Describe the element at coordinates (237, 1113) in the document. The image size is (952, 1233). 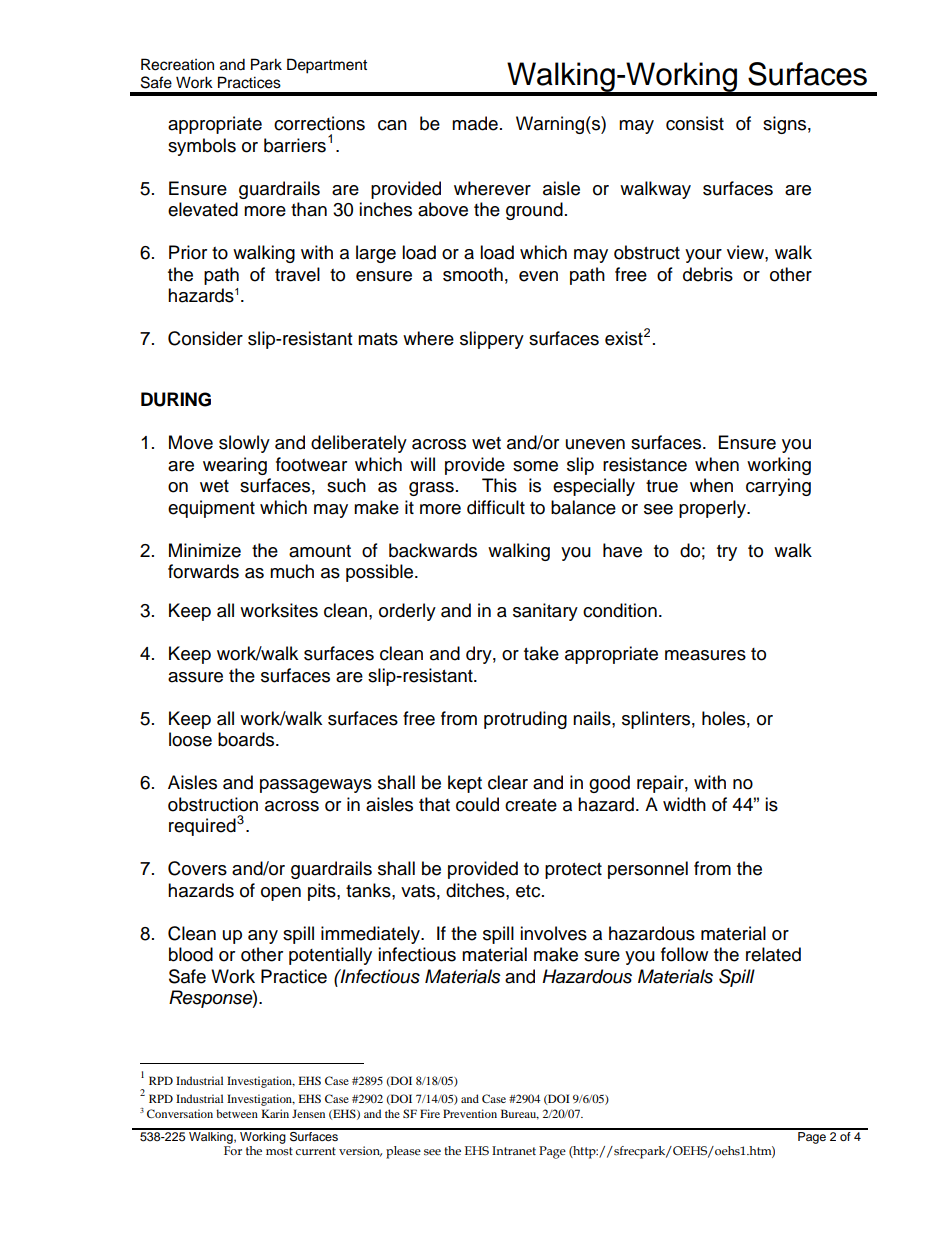
I see `between` at that location.
